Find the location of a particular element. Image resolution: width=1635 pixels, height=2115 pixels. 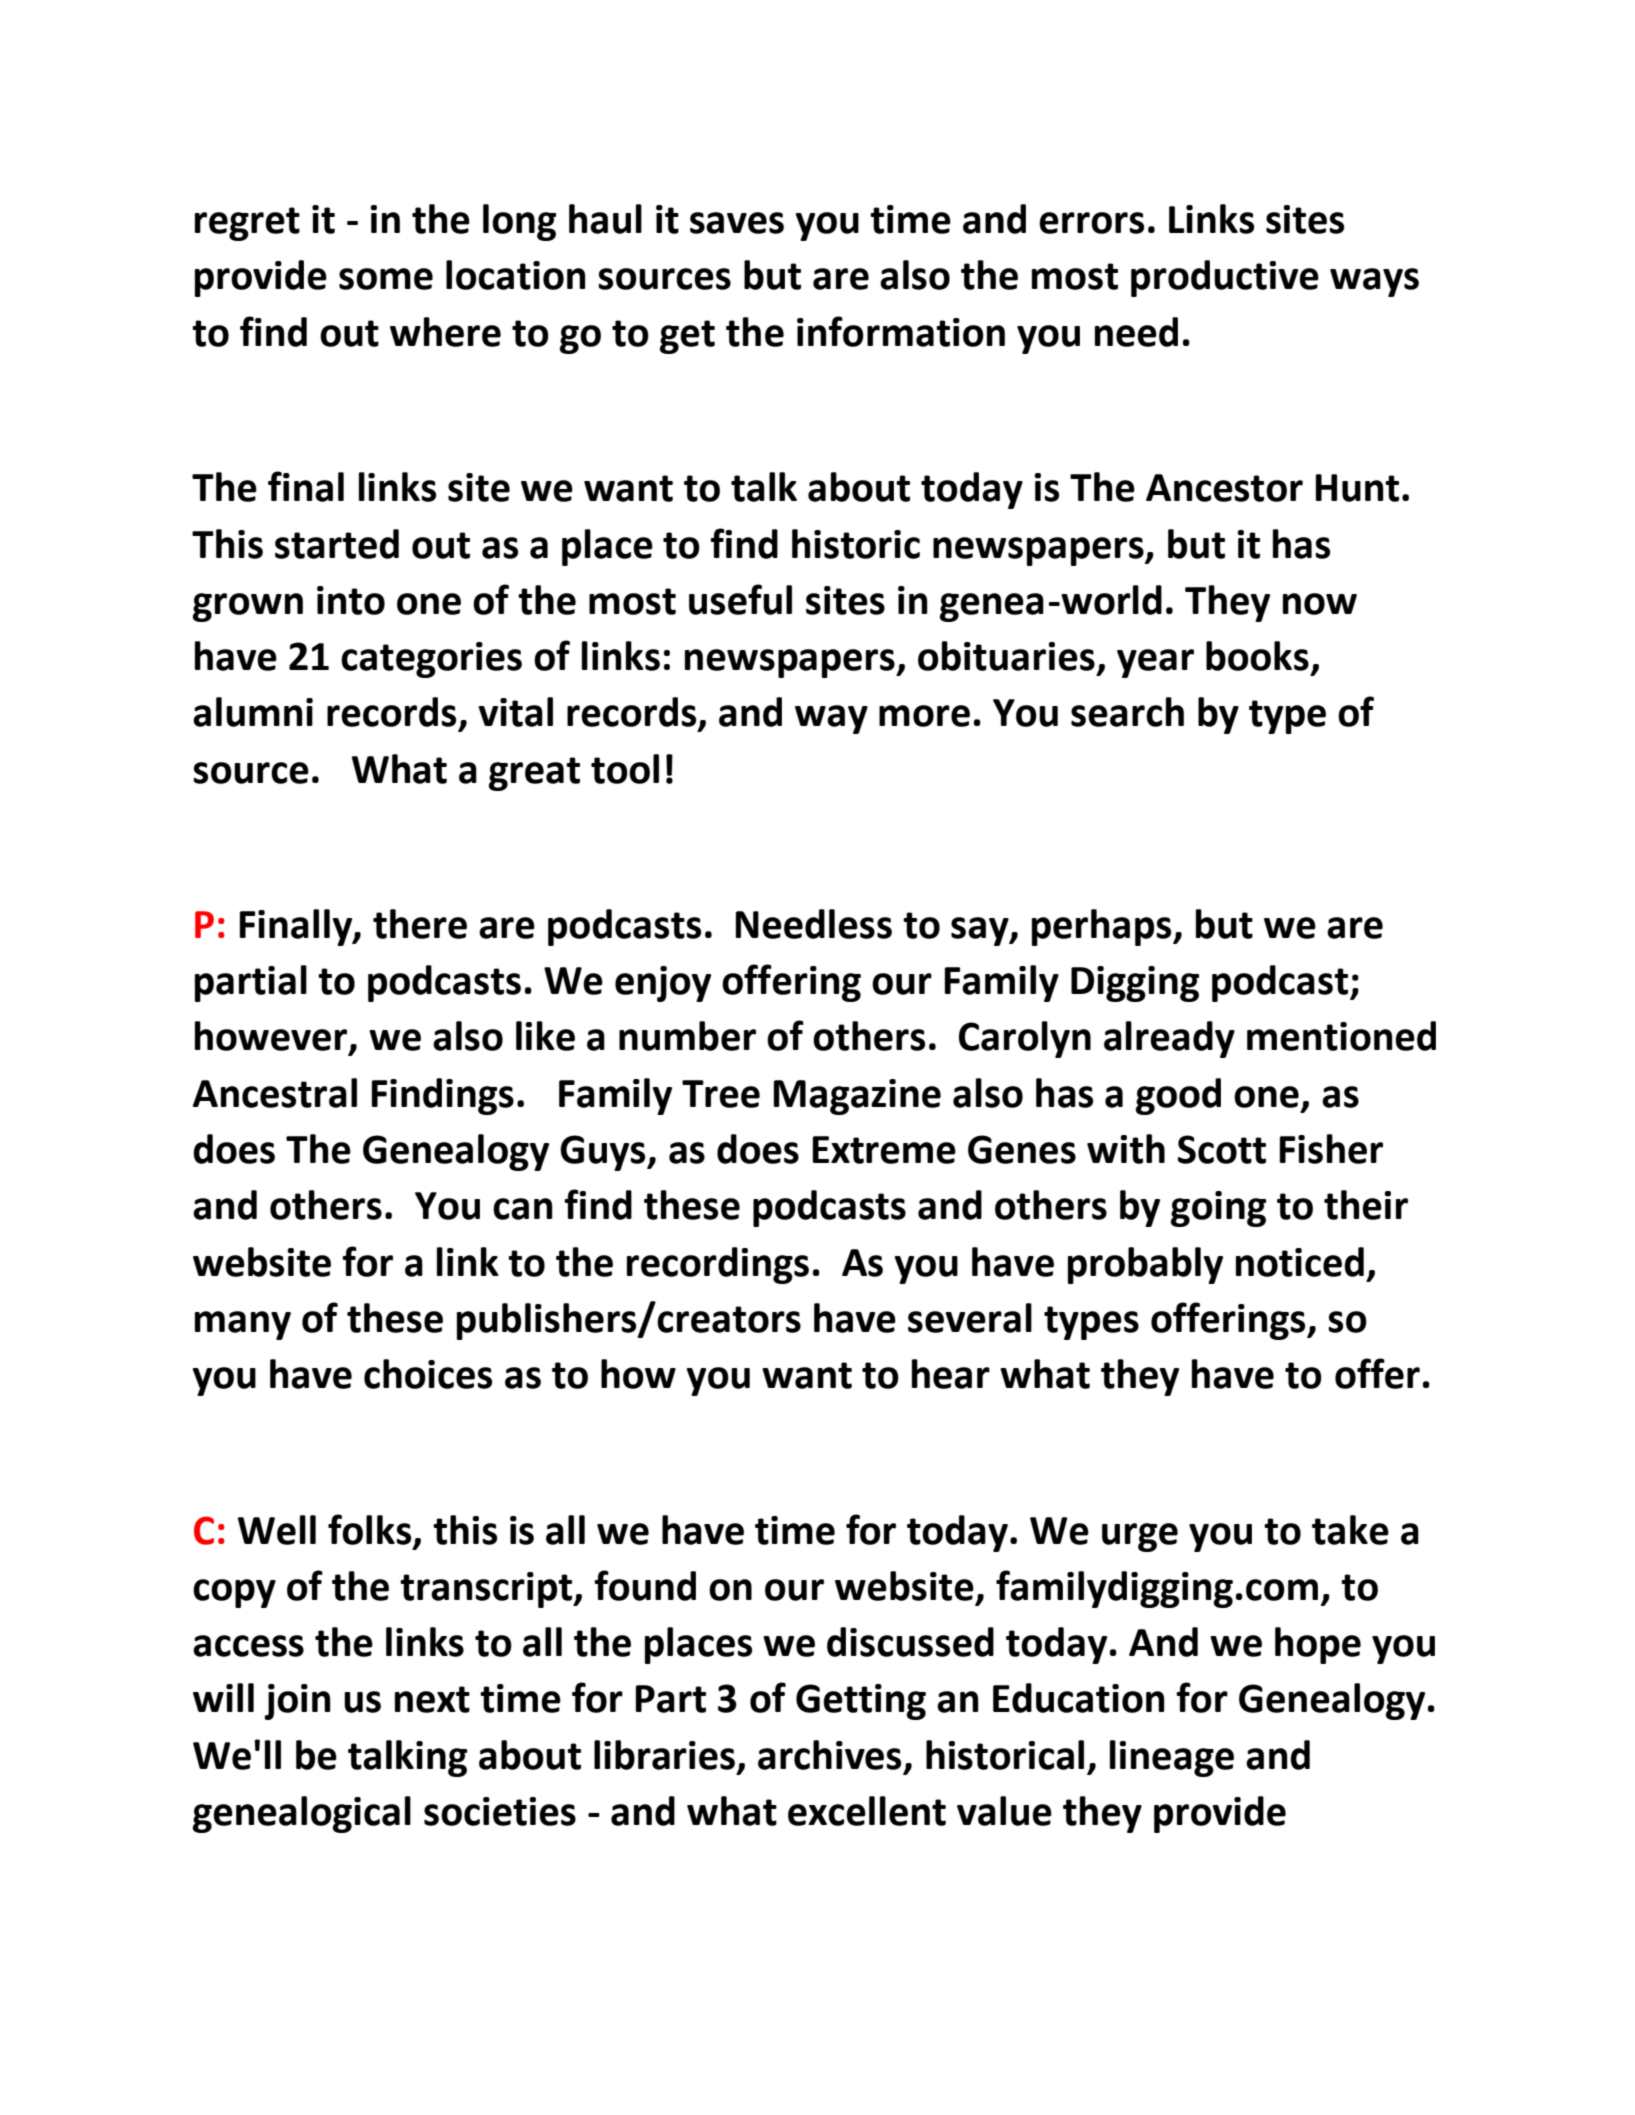

join is located at coordinates (297, 1702).
